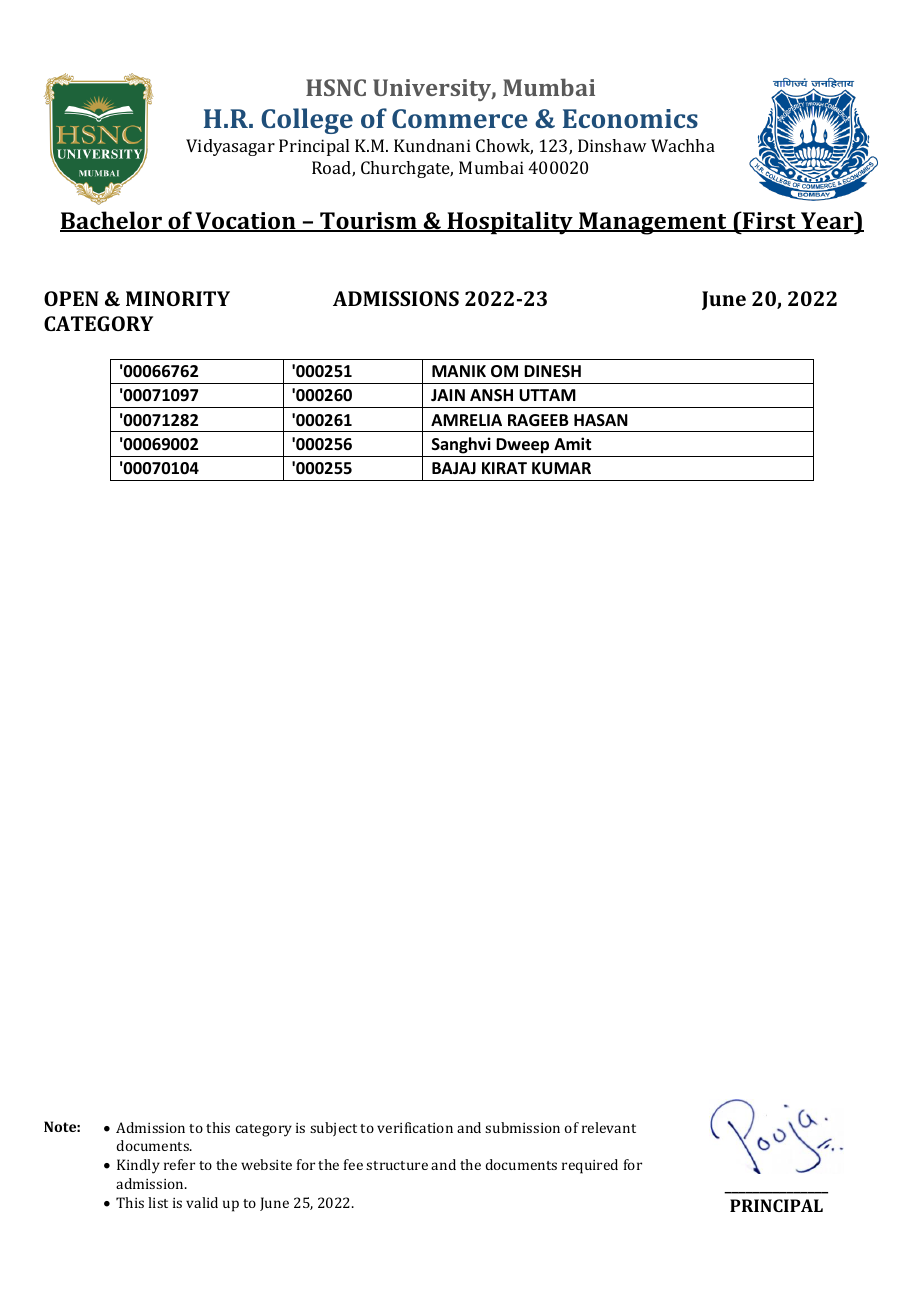  I want to click on relevant, so click(609, 1127).
